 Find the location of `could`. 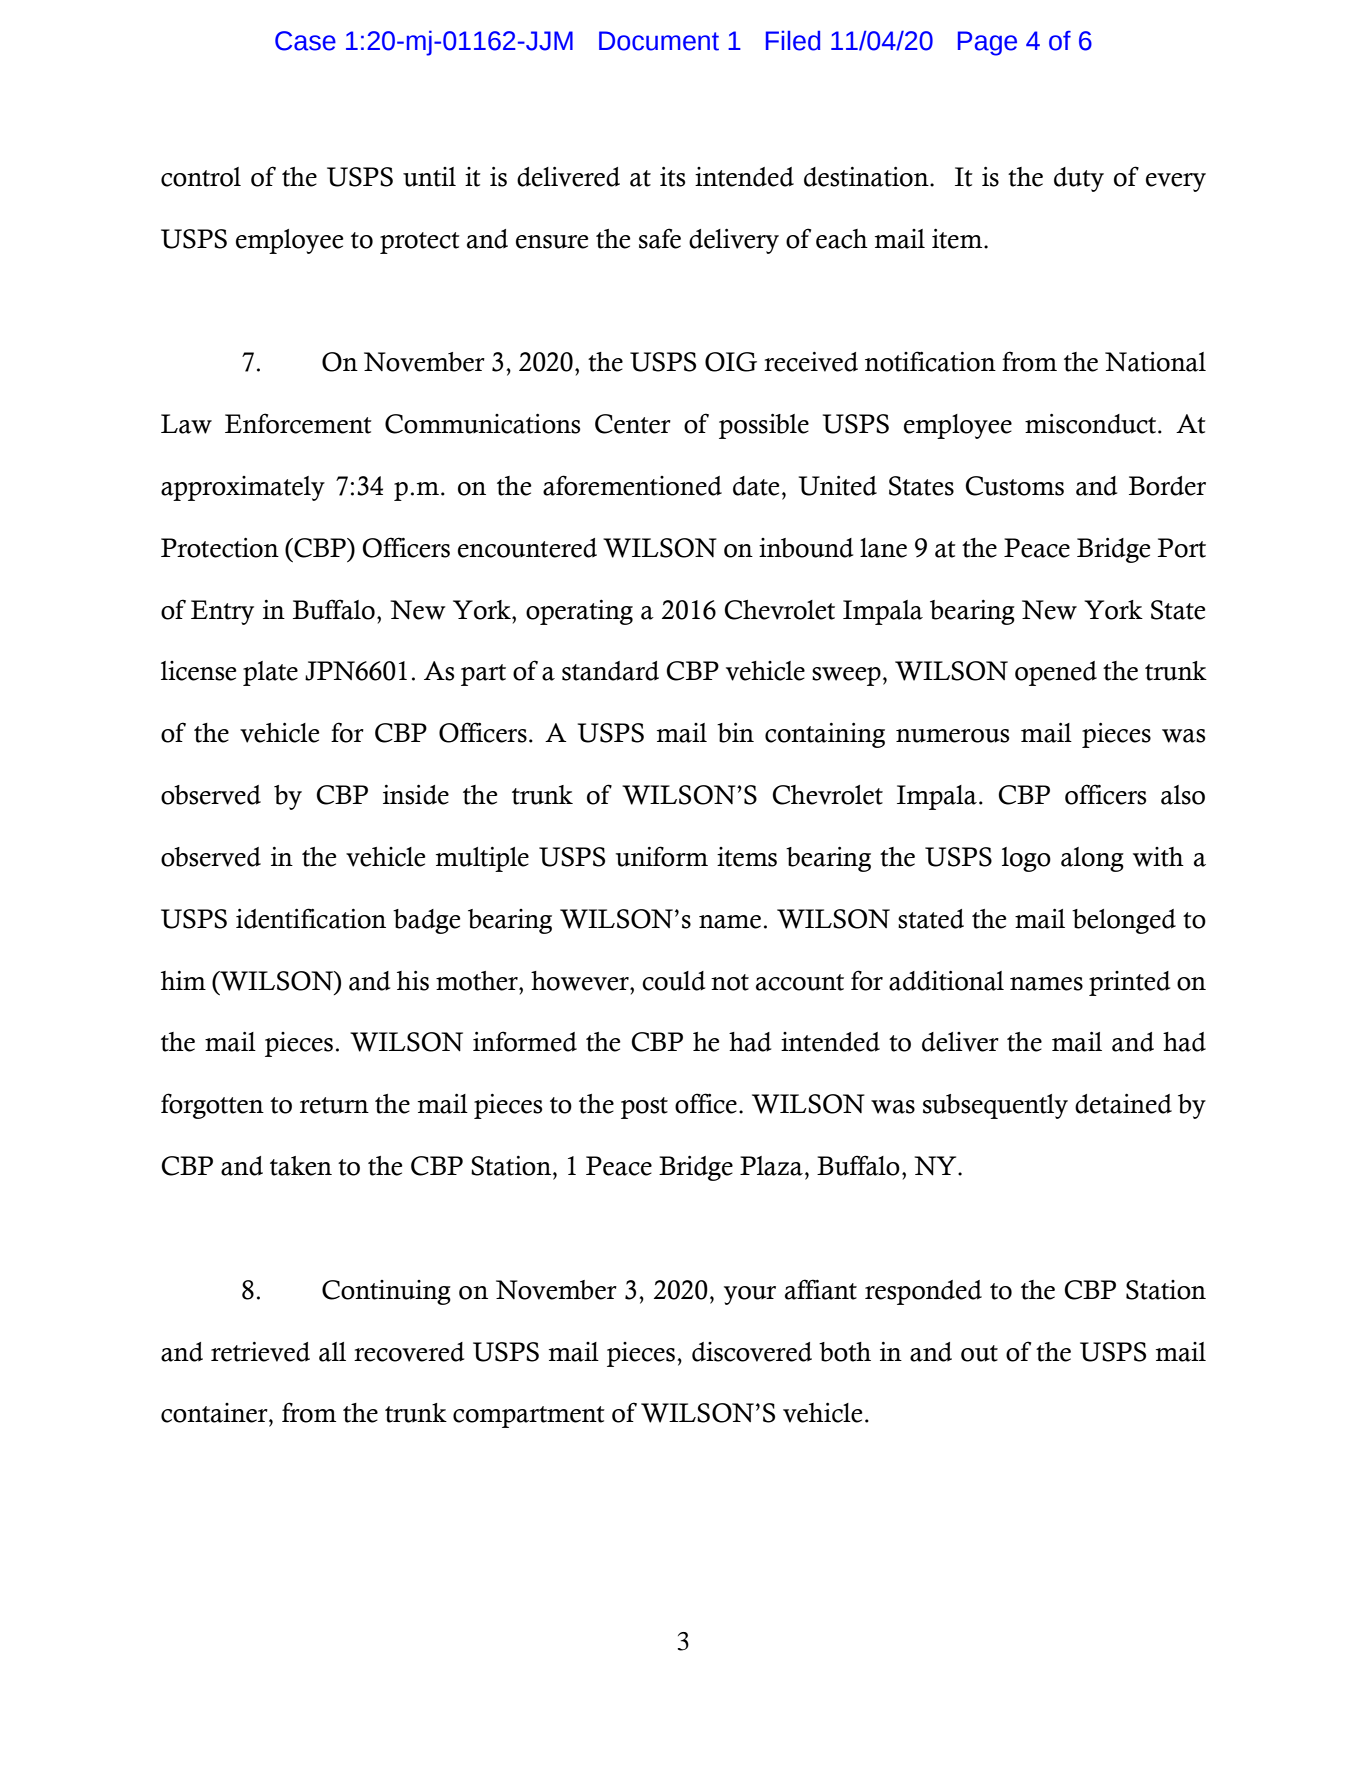

could is located at coordinates (673, 981).
